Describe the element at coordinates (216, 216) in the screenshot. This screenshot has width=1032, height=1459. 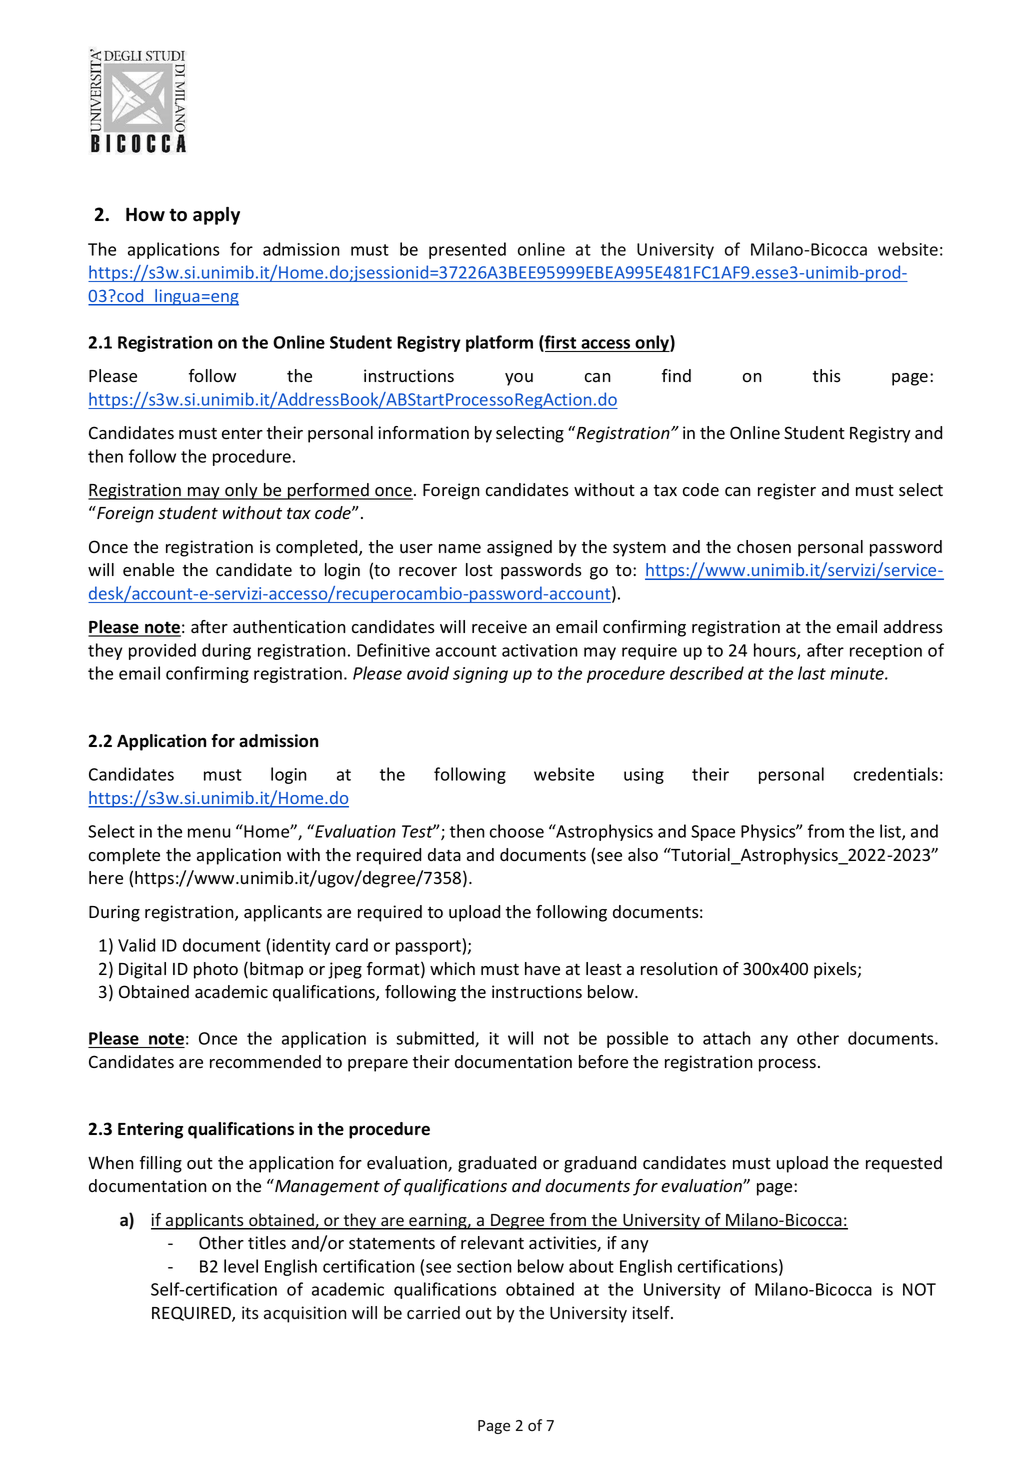
I see `apply` at that location.
